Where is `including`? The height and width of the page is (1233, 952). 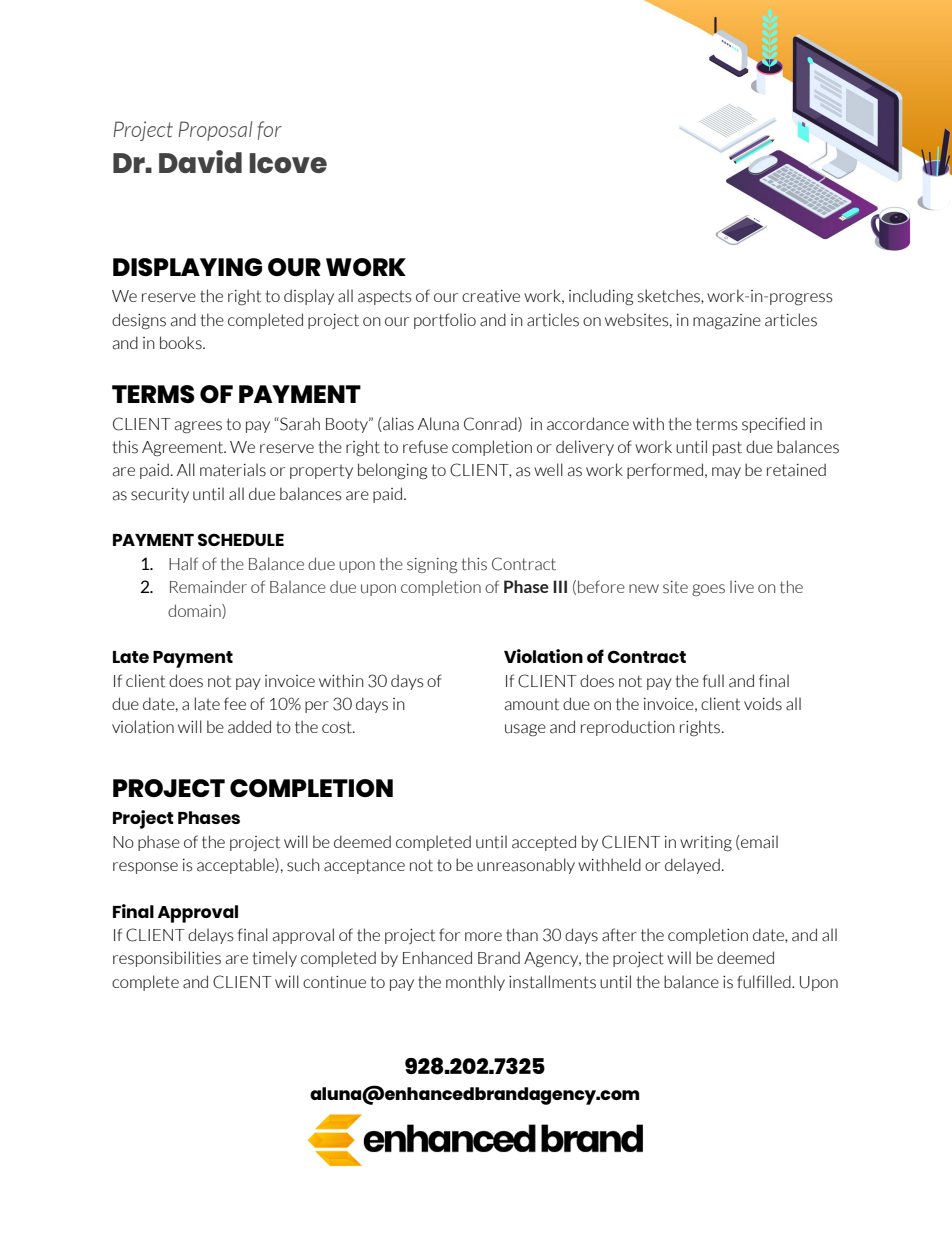
including is located at coordinates (601, 297).
